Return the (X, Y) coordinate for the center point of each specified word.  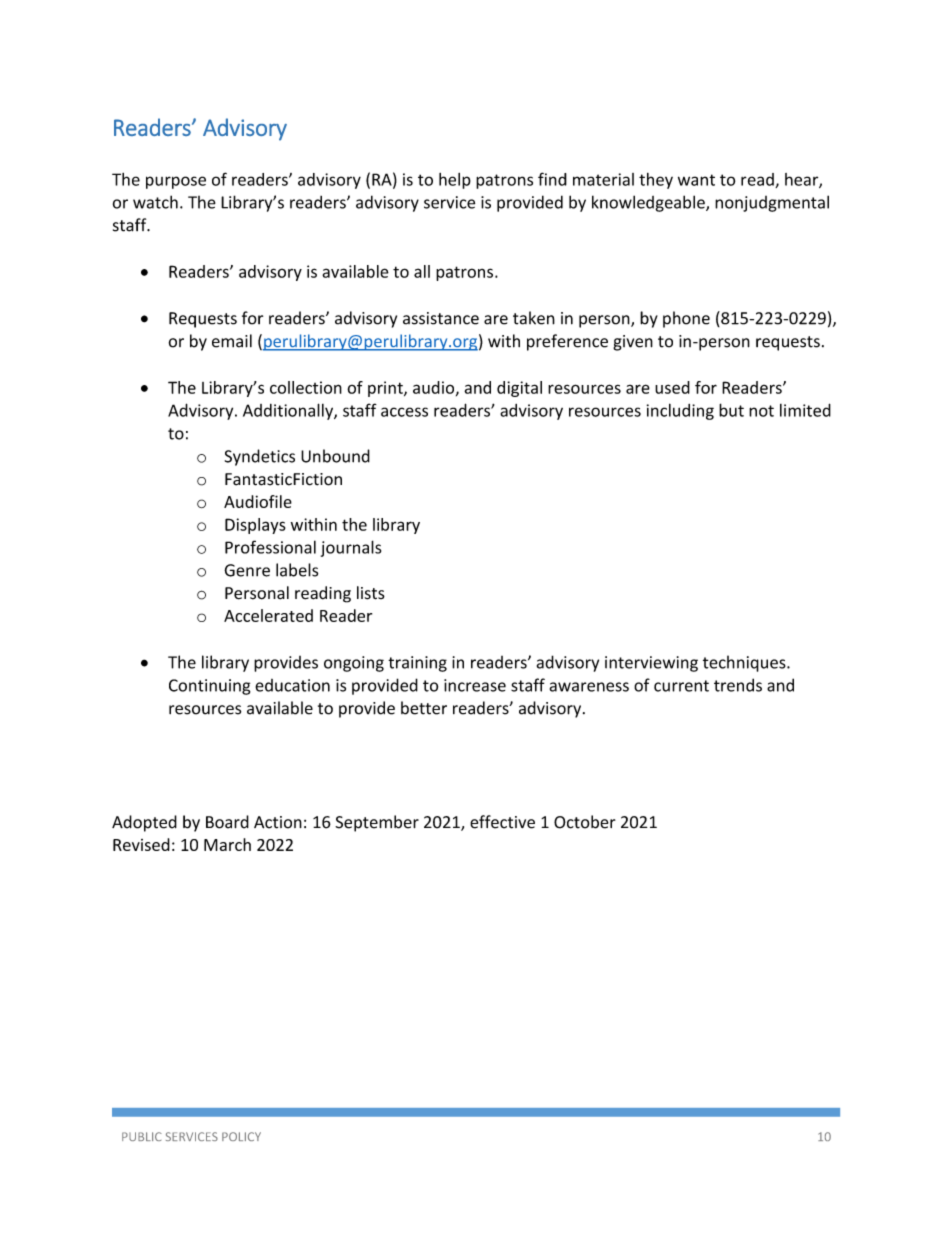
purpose (176, 182)
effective (502, 822)
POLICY (241, 1136)
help (455, 181)
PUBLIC (142, 1136)
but (731, 410)
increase (475, 685)
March (227, 844)
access (404, 412)
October (585, 822)
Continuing (209, 687)
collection (306, 387)
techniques (745, 663)
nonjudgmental (772, 203)
